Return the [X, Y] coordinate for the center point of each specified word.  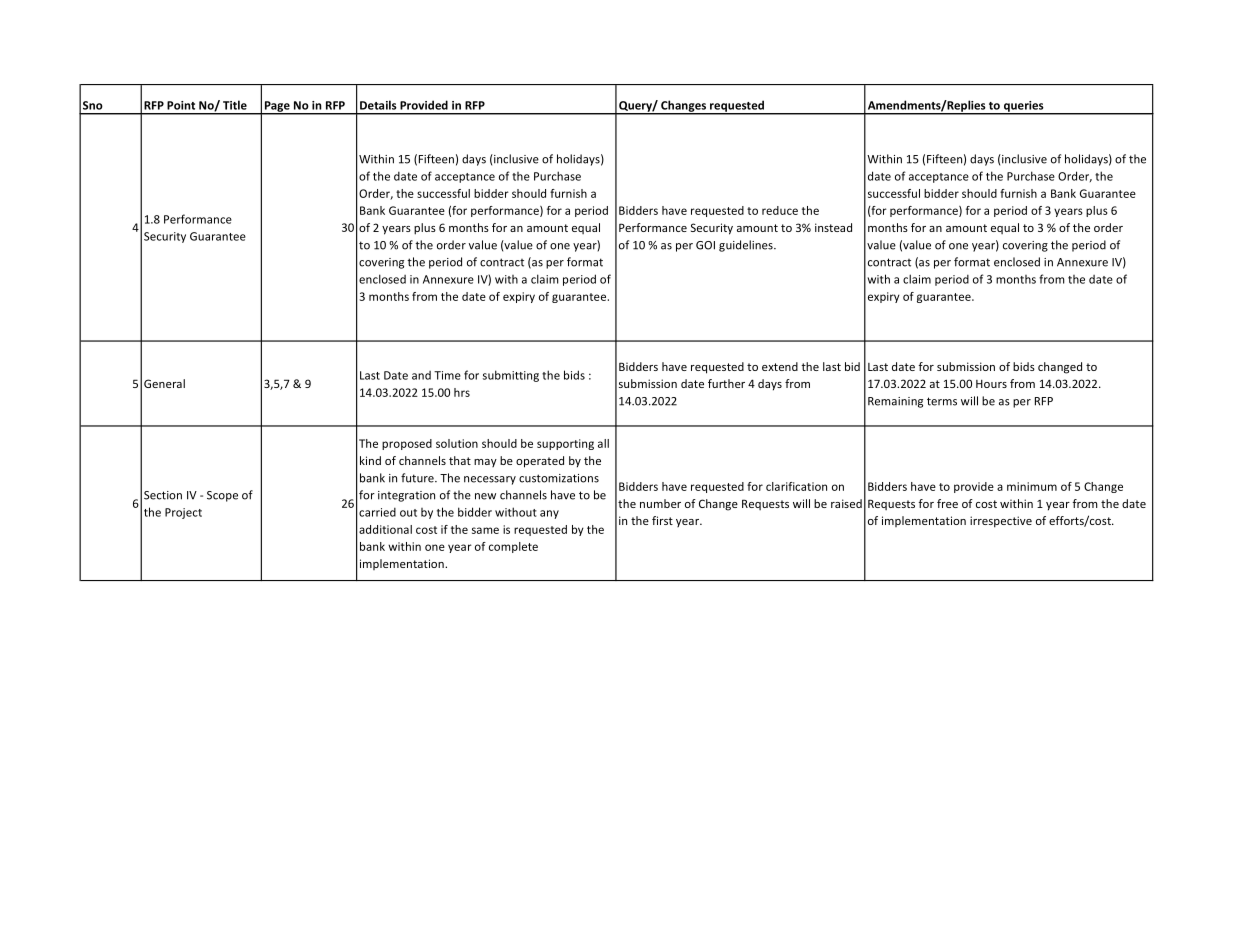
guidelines [747, 246]
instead [833, 227]
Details [378, 105]
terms [942, 401]
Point [181, 105]
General [164, 383]
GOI [705, 245]
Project [183, 513]
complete [513, 547]
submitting [511, 376]
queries [1023, 107]
